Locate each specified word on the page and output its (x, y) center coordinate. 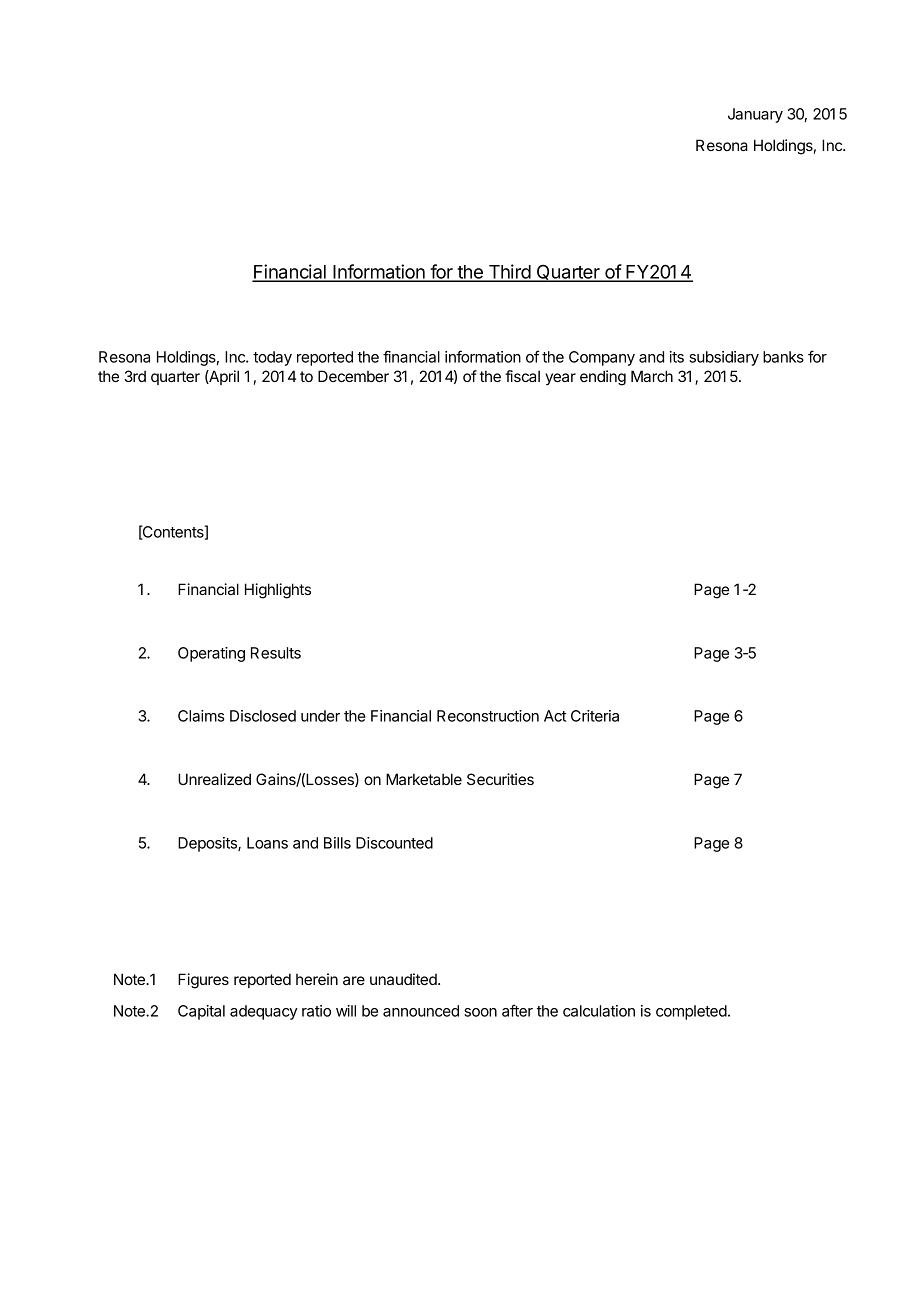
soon (480, 1012)
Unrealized (214, 779)
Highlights (278, 591)
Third (509, 272)
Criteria (595, 716)
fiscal (522, 376)
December (353, 376)
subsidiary (724, 358)
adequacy (264, 1012)
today (272, 358)
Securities (500, 779)
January (755, 115)
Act (555, 716)
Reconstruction (488, 716)
